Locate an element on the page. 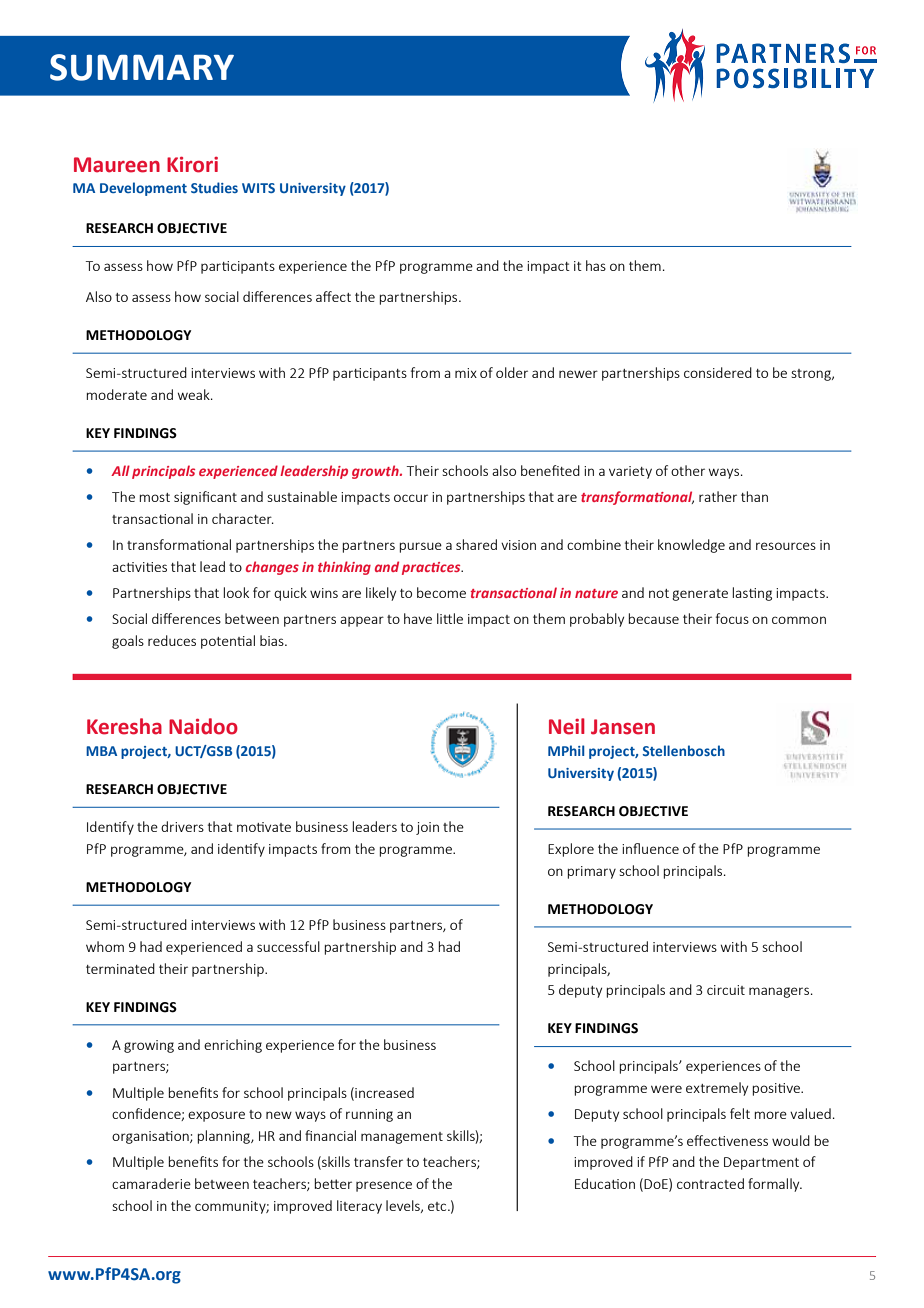 This document has height=1308, width=924. influence is located at coordinates (650, 848).
